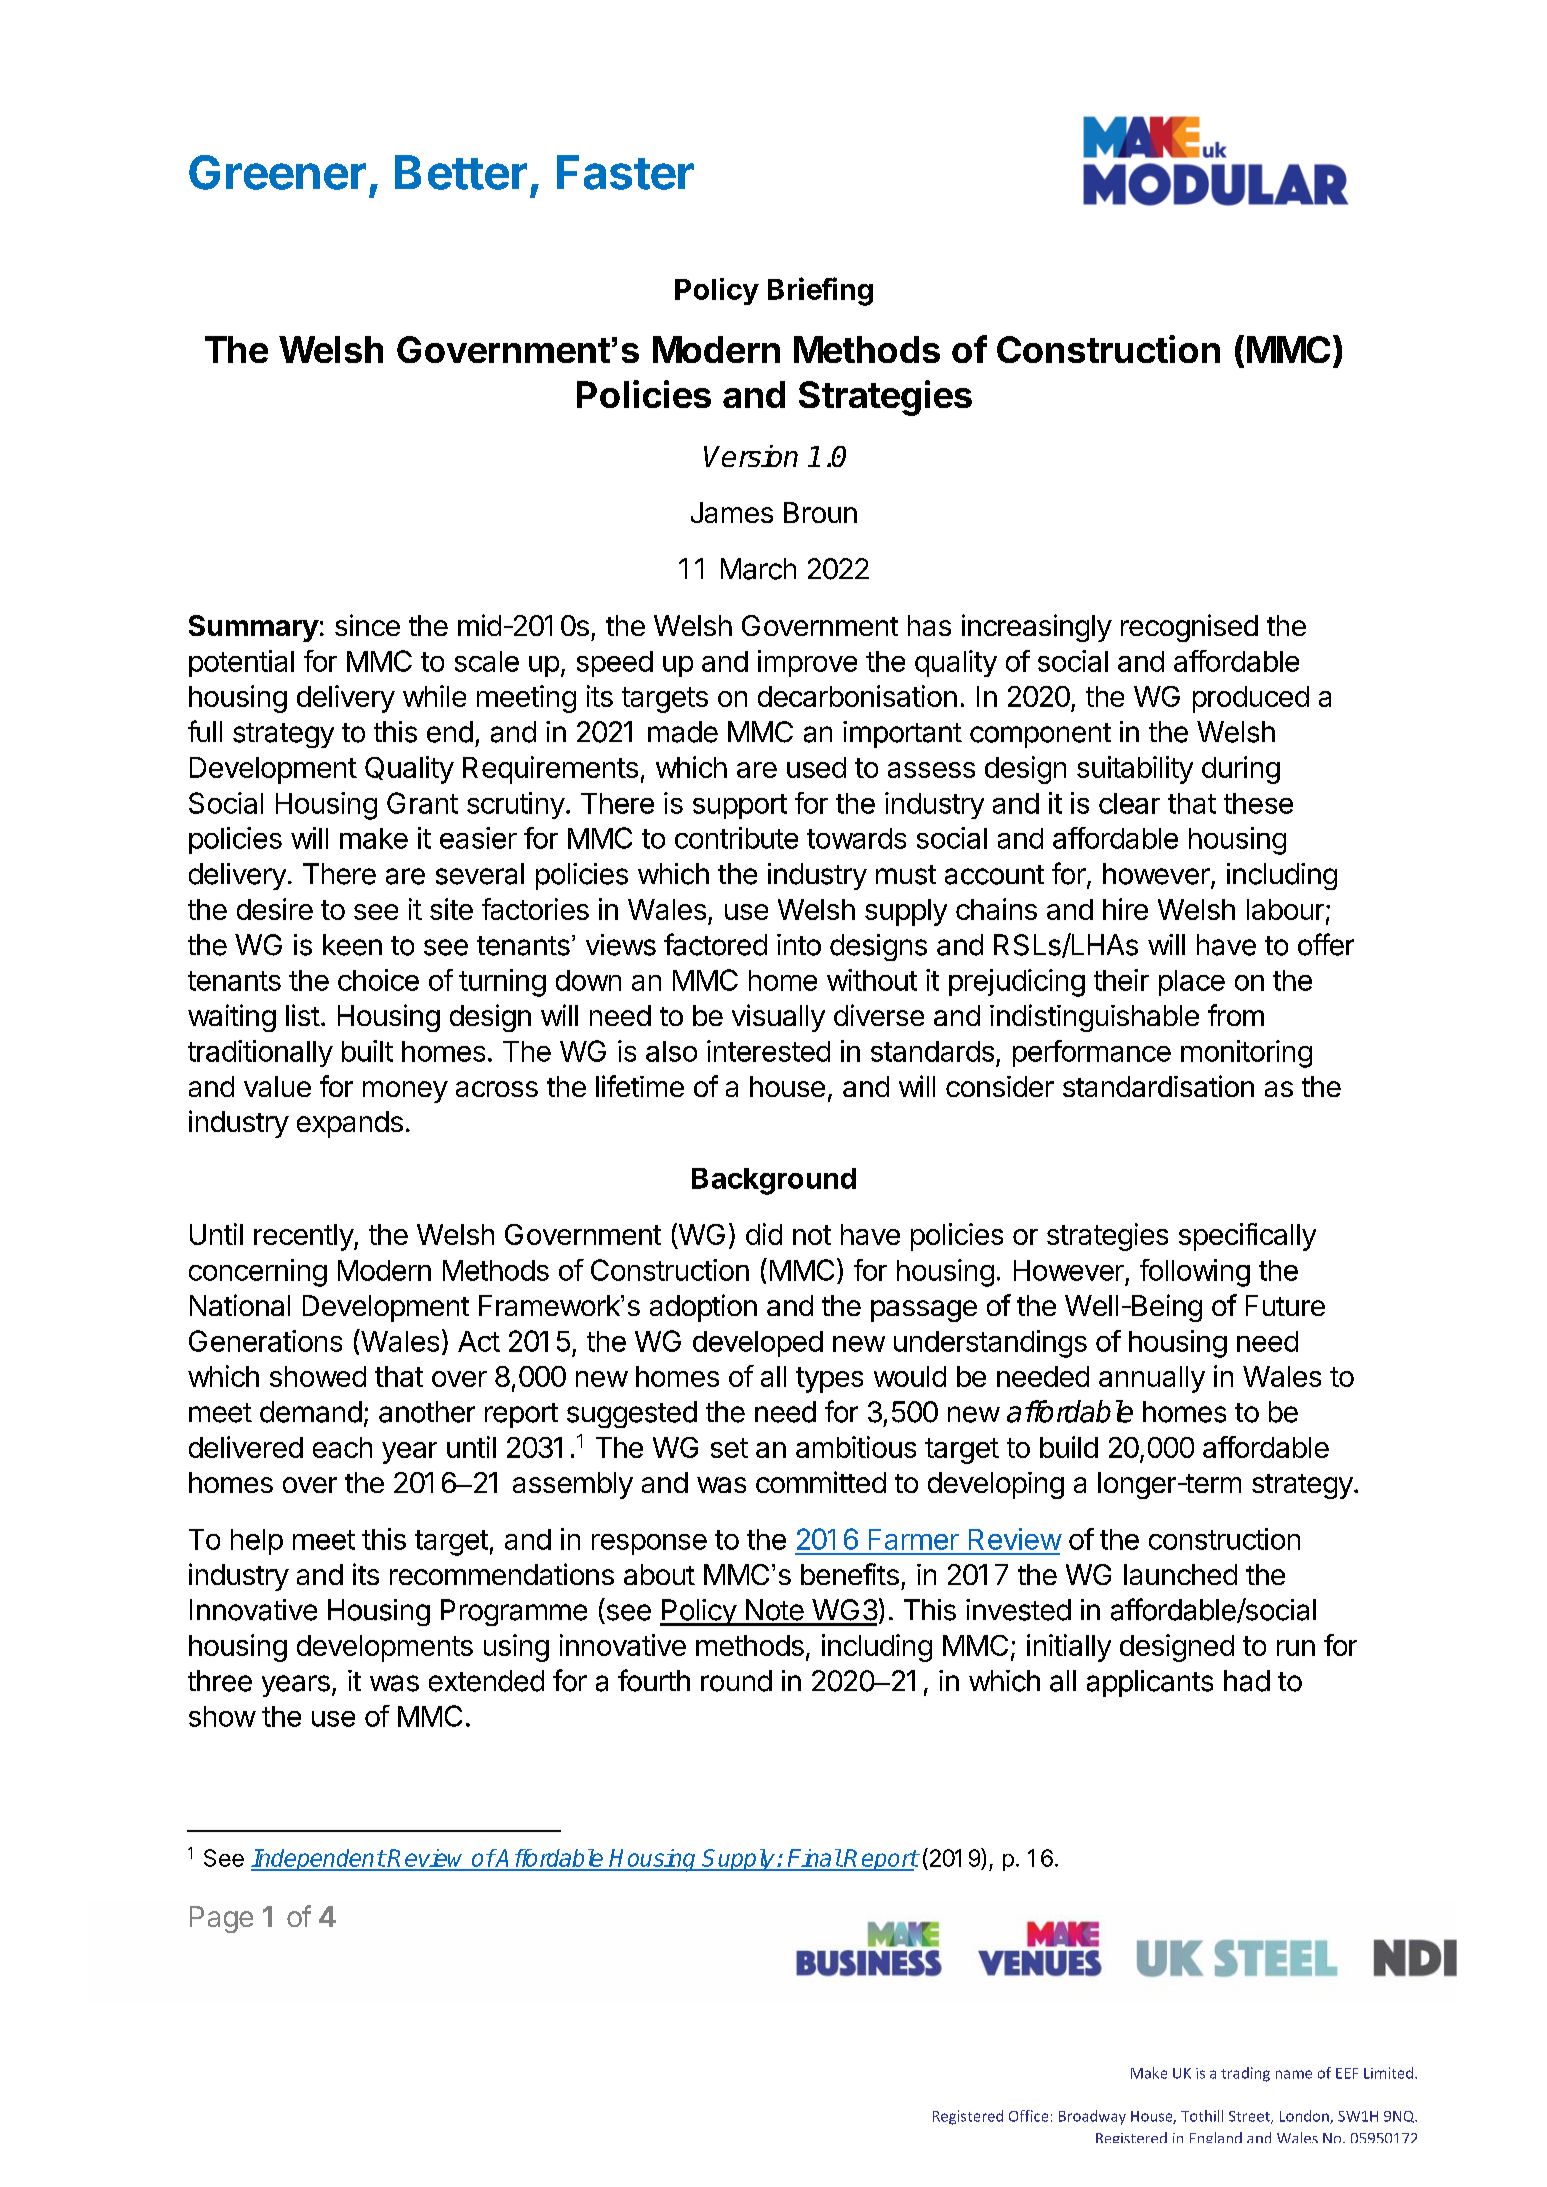 Image resolution: width=1547 pixels, height=2187 pixels. Describe the element at coordinates (807, 663) in the screenshot. I see `improve` at that location.
